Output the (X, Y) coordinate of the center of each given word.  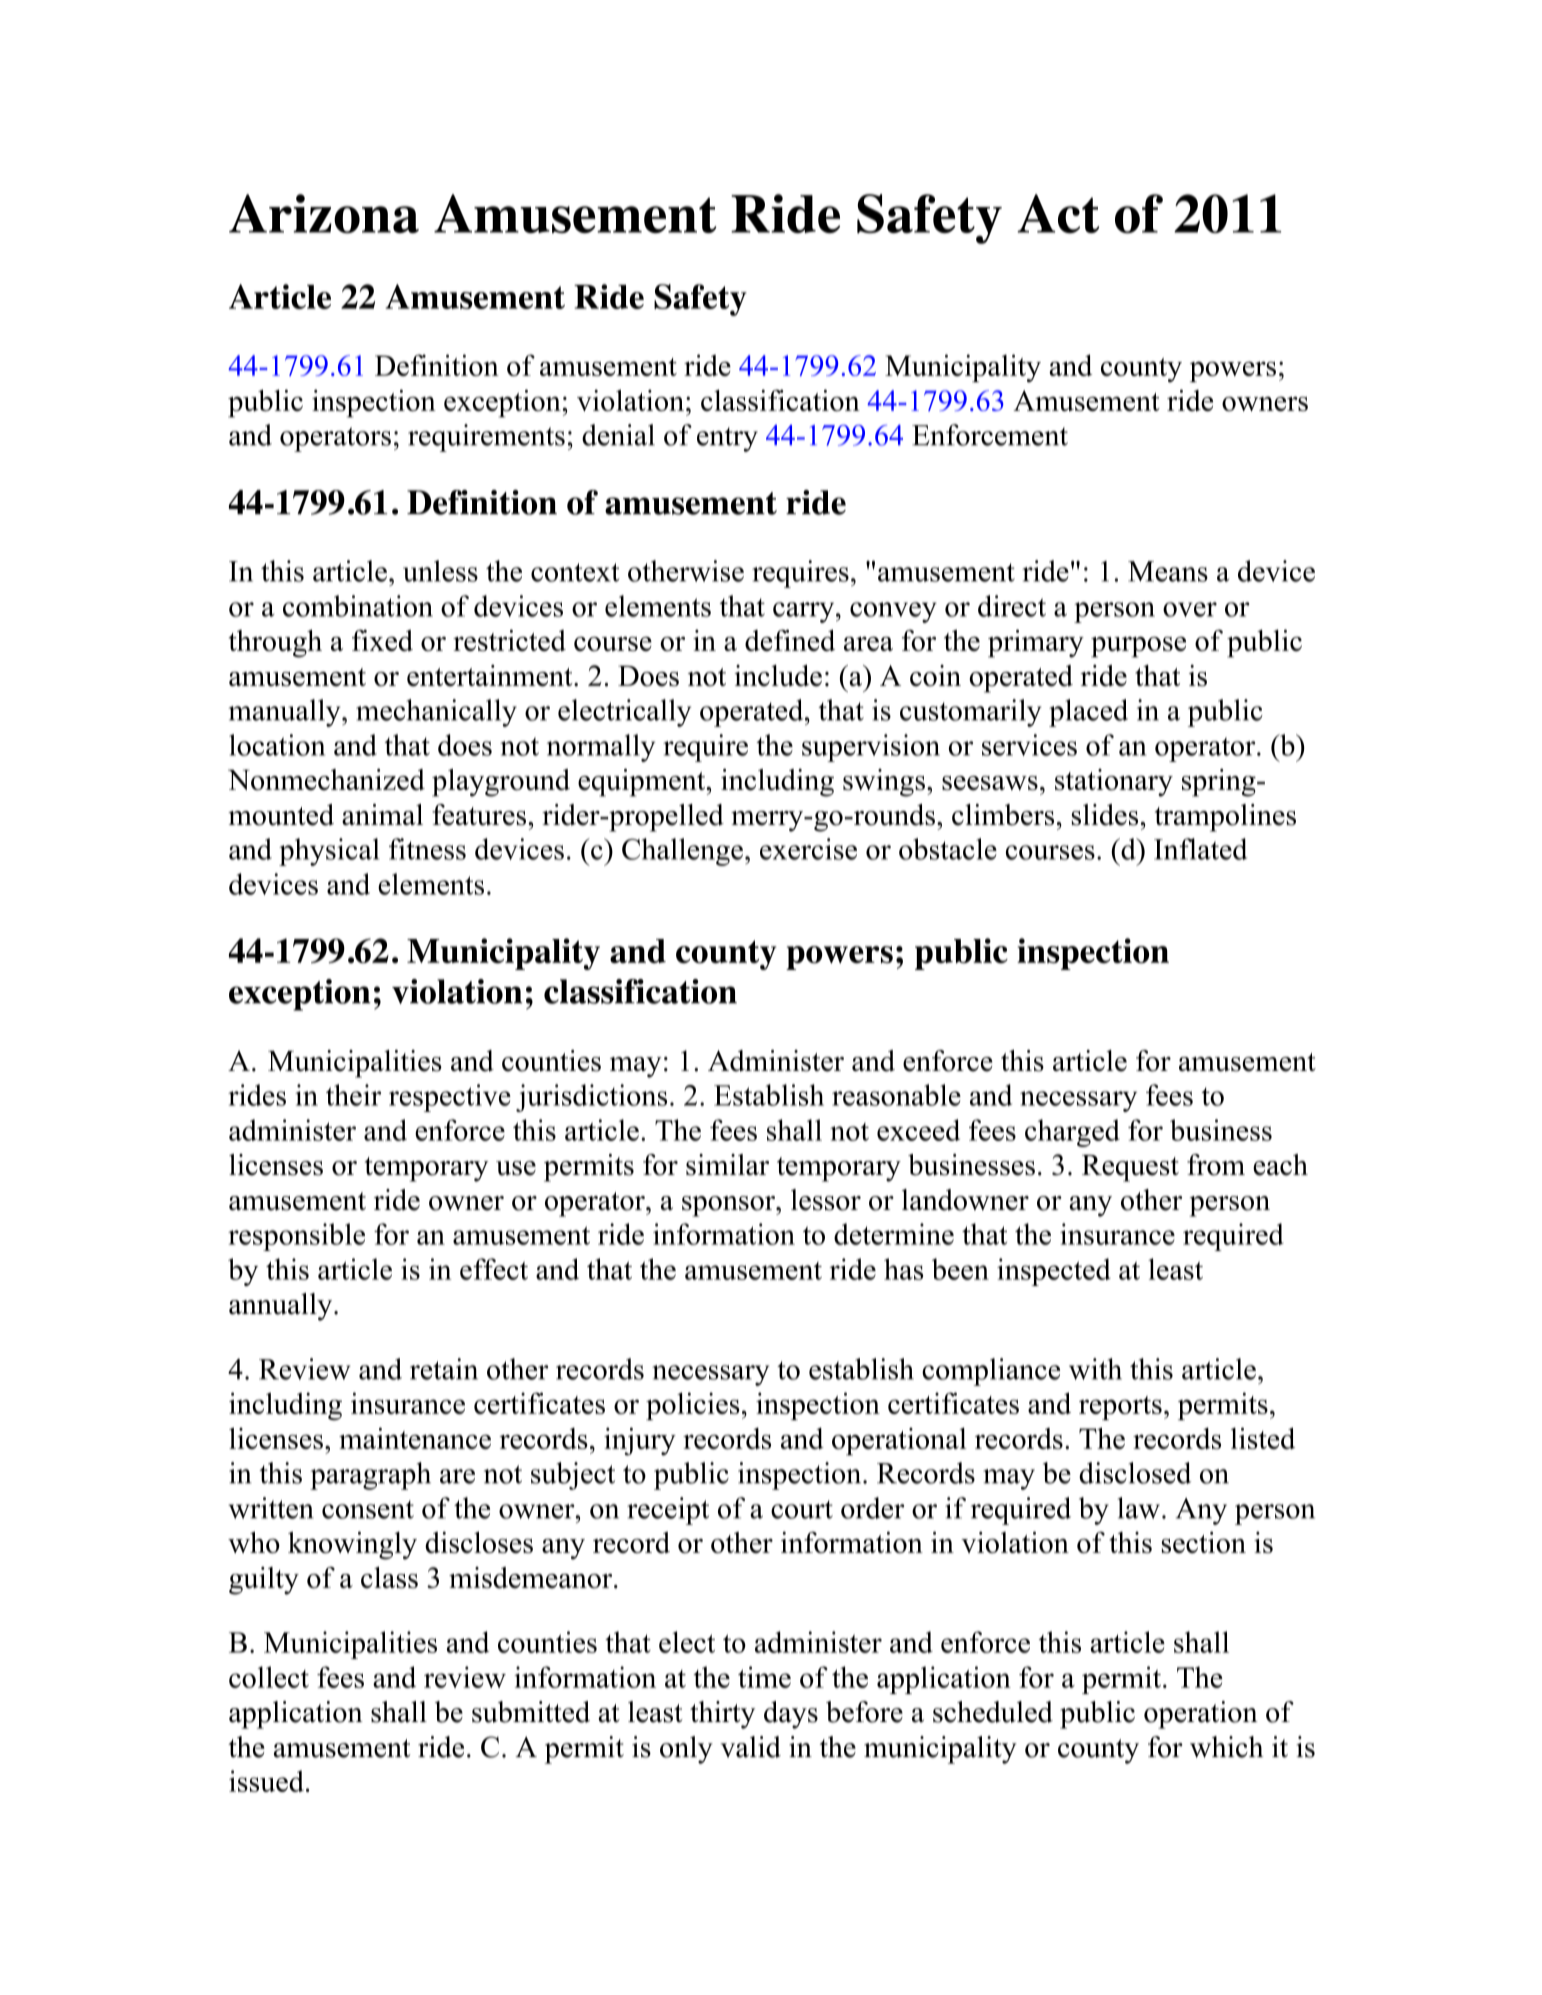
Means (1168, 571)
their (353, 1095)
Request (1130, 1168)
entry (727, 439)
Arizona (324, 213)
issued (266, 1781)
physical (329, 852)
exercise (808, 849)
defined (790, 640)
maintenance (415, 1438)
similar (727, 1165)
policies (693, 1406)
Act (1058, 213)
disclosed (1135, 1473)
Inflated (1200, 849)
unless (440, 571)
